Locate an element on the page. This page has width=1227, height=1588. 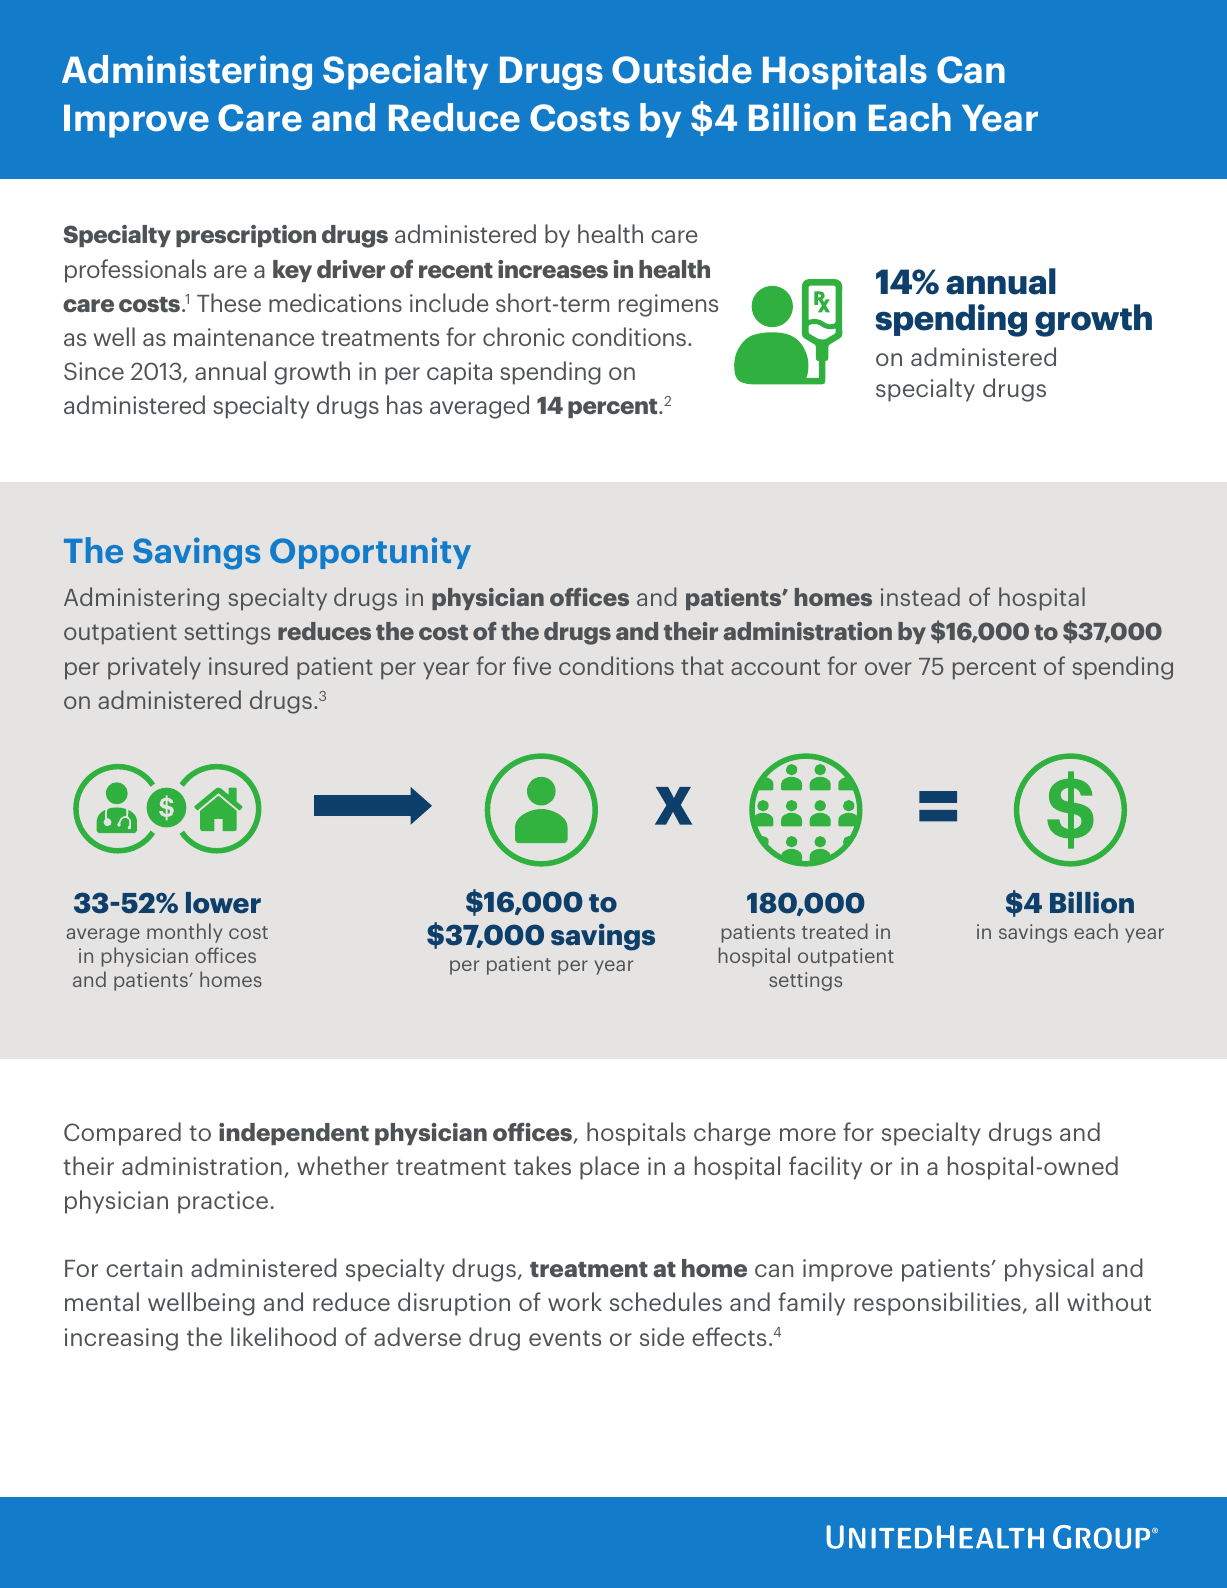
regimens is located at coordinates (668, 305).
